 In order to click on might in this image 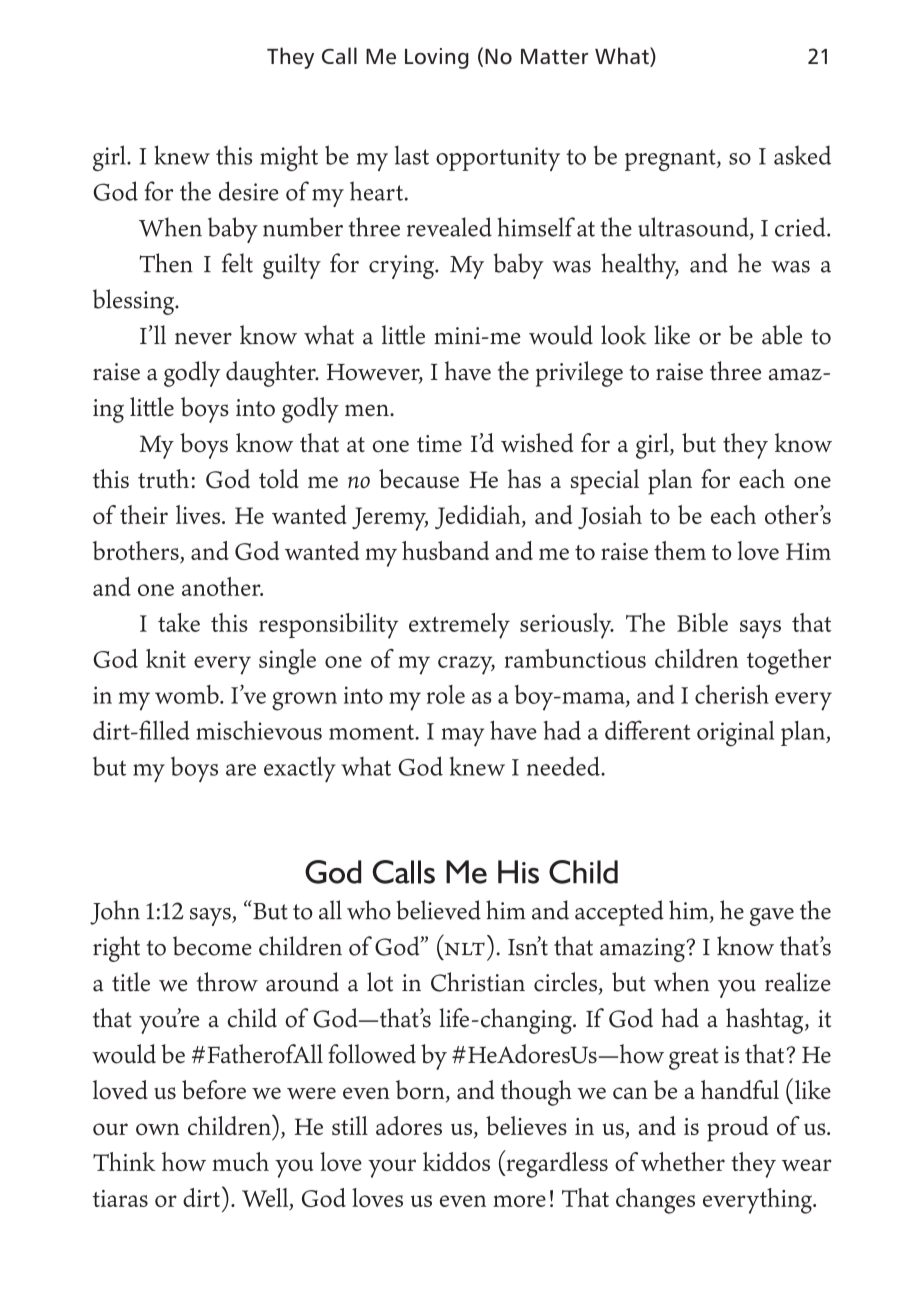, I will do `click(289, 158)`.
